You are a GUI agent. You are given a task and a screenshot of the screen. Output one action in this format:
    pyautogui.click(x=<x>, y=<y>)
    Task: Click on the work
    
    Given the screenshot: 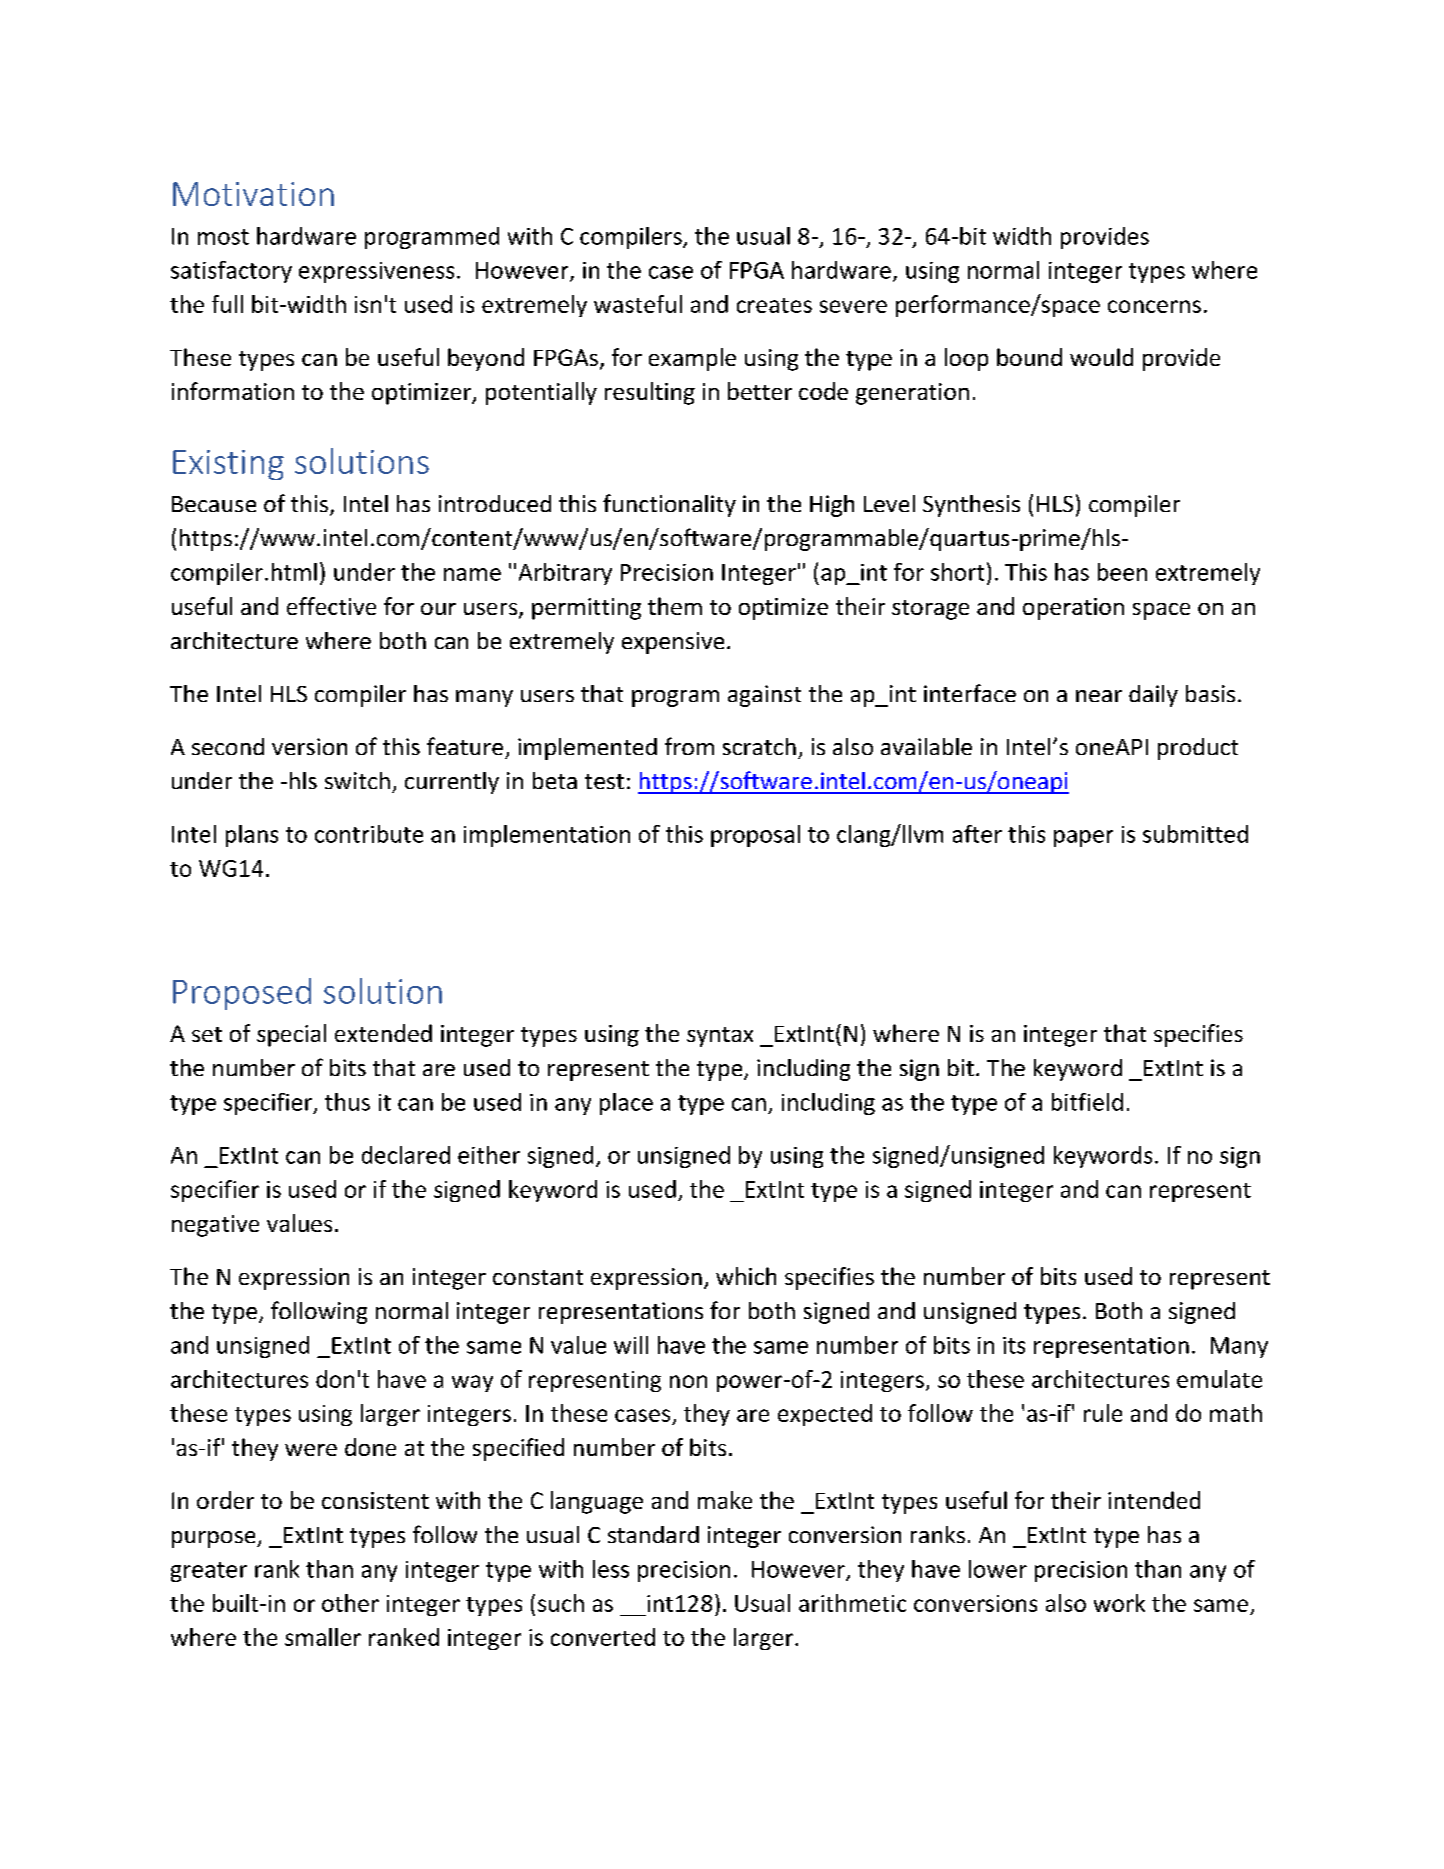 What is the action you would take?
    pyautogui.click(x=1119, y=1603)
